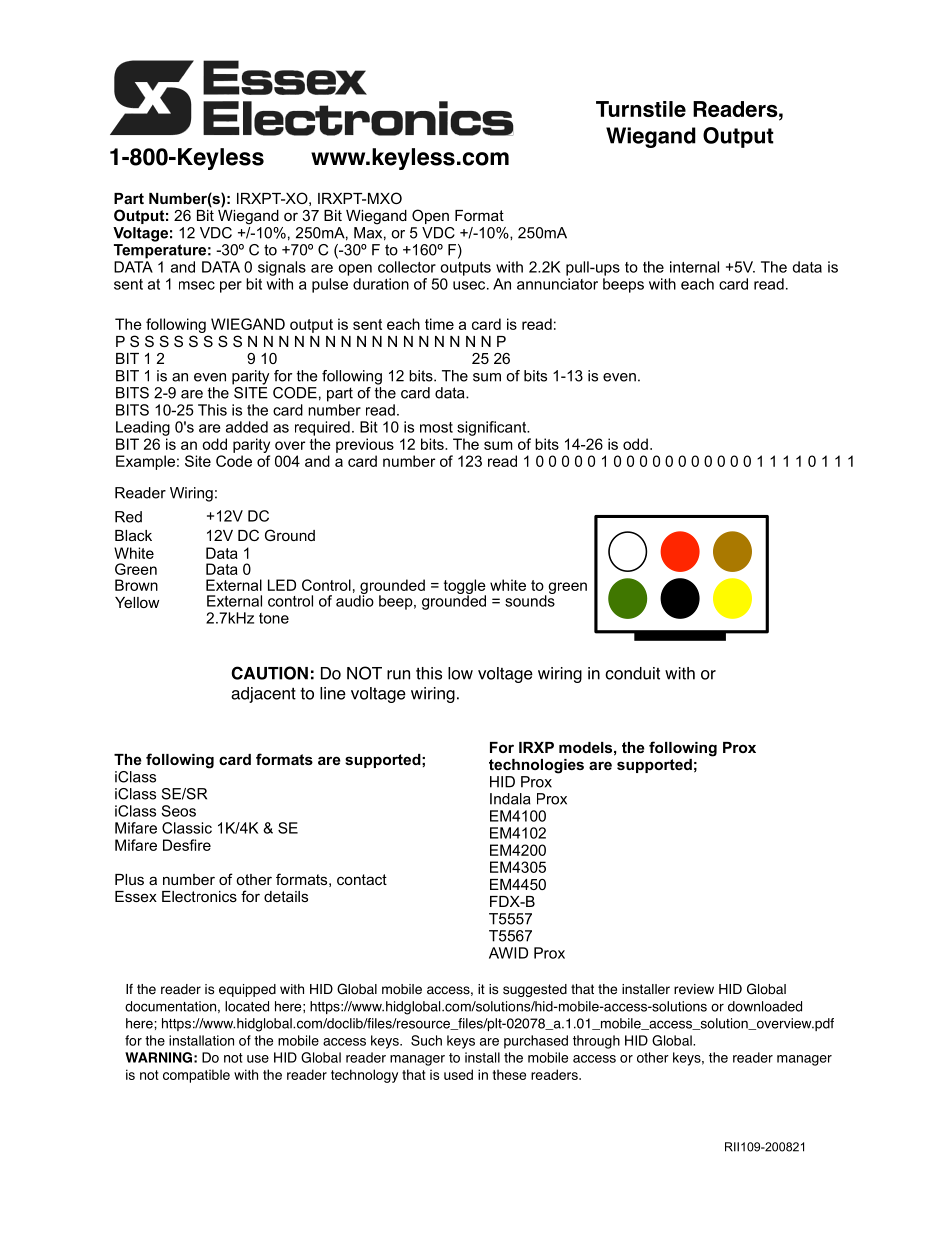  Describe the element at coordinates (493, 428) in the screenshot. I see `significant` at that location.
